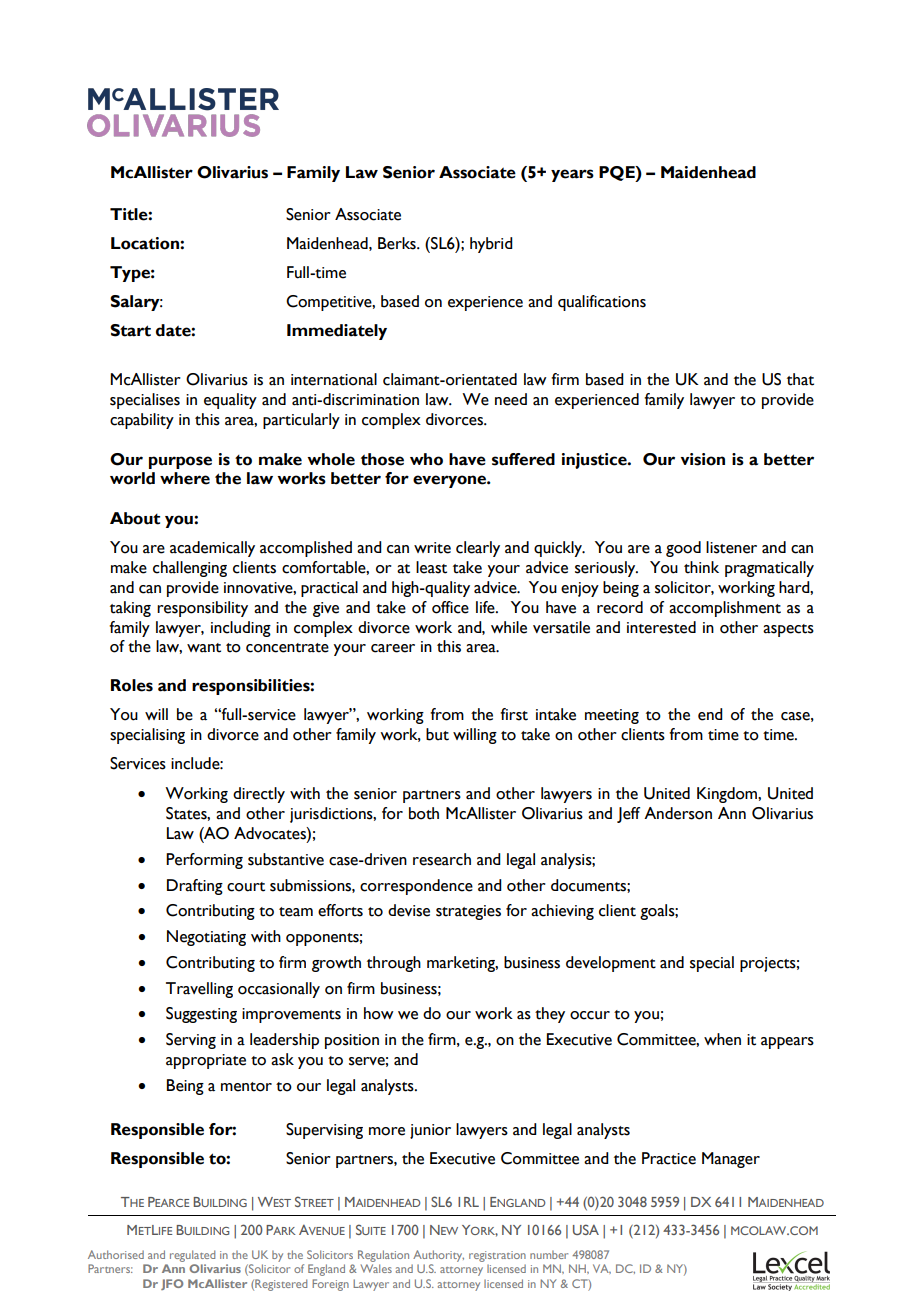 The image size is (924, 1308). What do you see at coordinates (572, 175) in the document?
I see `years` at bounding box center [572, 175].
